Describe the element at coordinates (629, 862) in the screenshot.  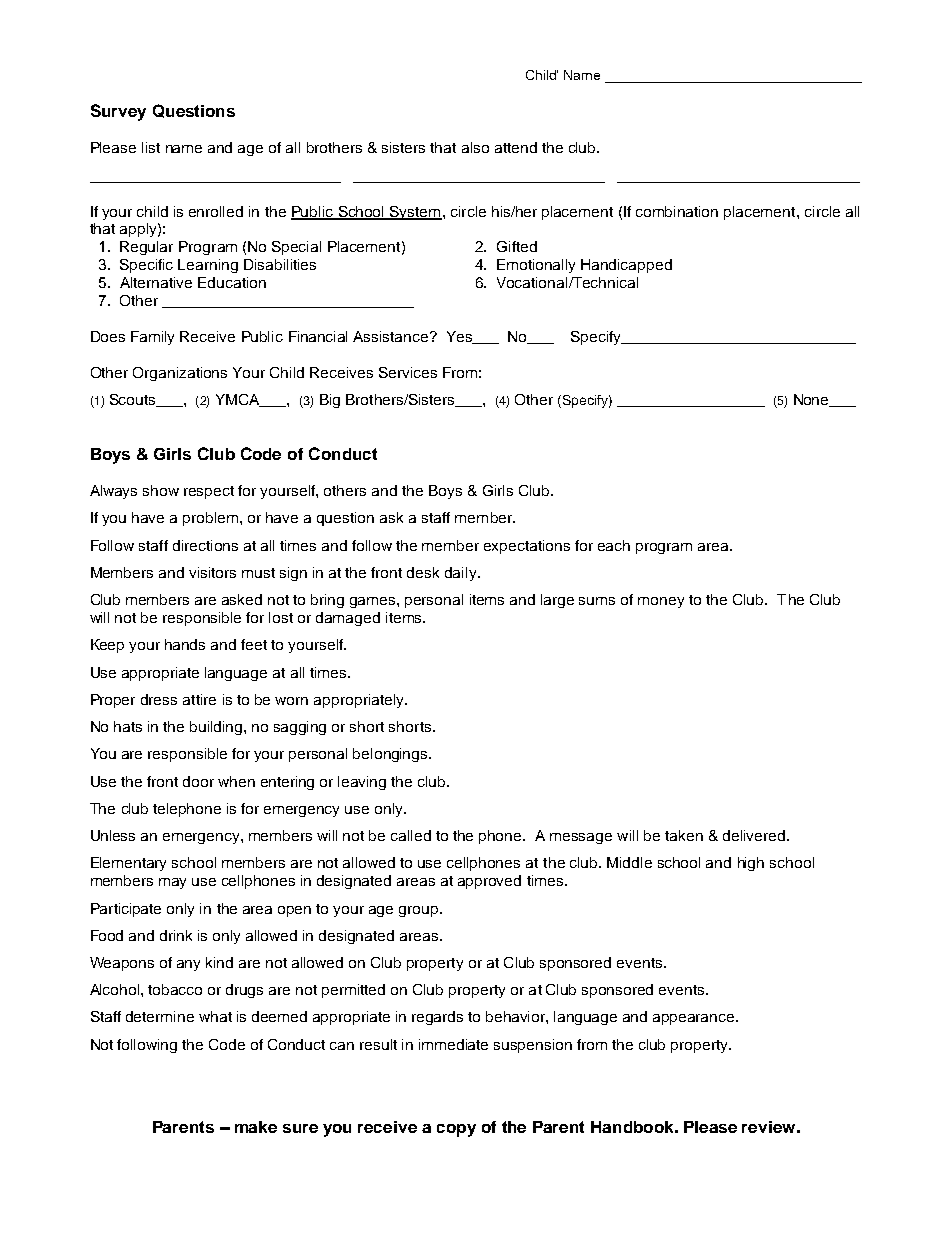
I see `Middle` at that location.
